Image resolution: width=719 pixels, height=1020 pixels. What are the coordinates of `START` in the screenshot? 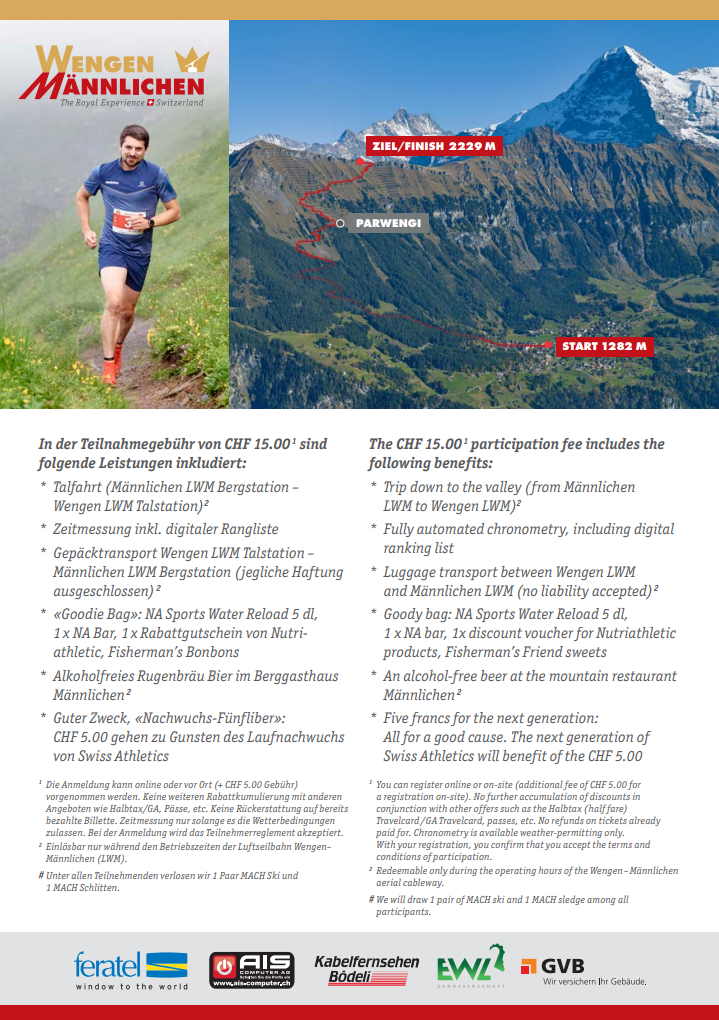 It's located at (580, 346).
